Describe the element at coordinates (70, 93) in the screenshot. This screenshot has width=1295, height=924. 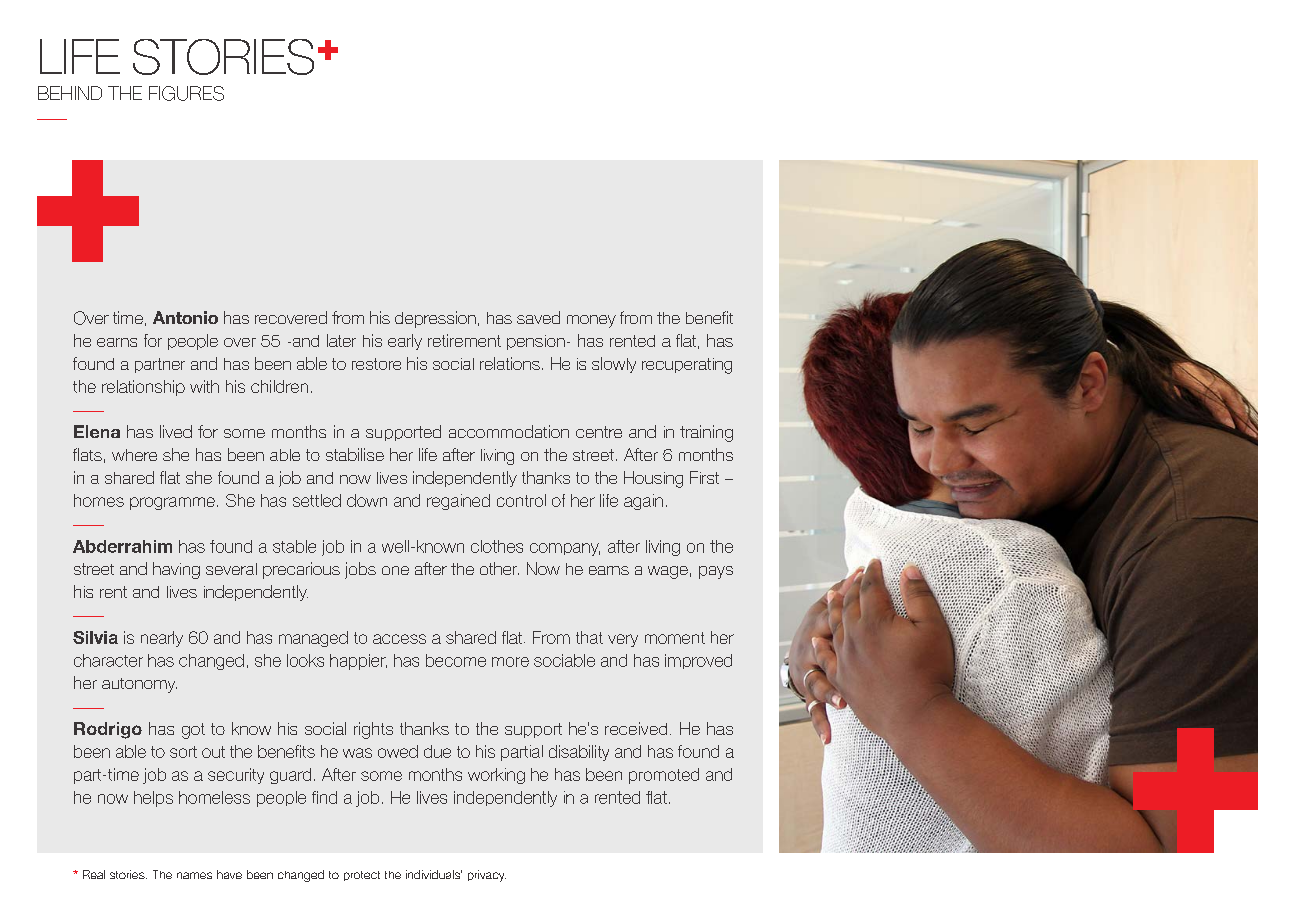
I see `BEHIND` at that location.
